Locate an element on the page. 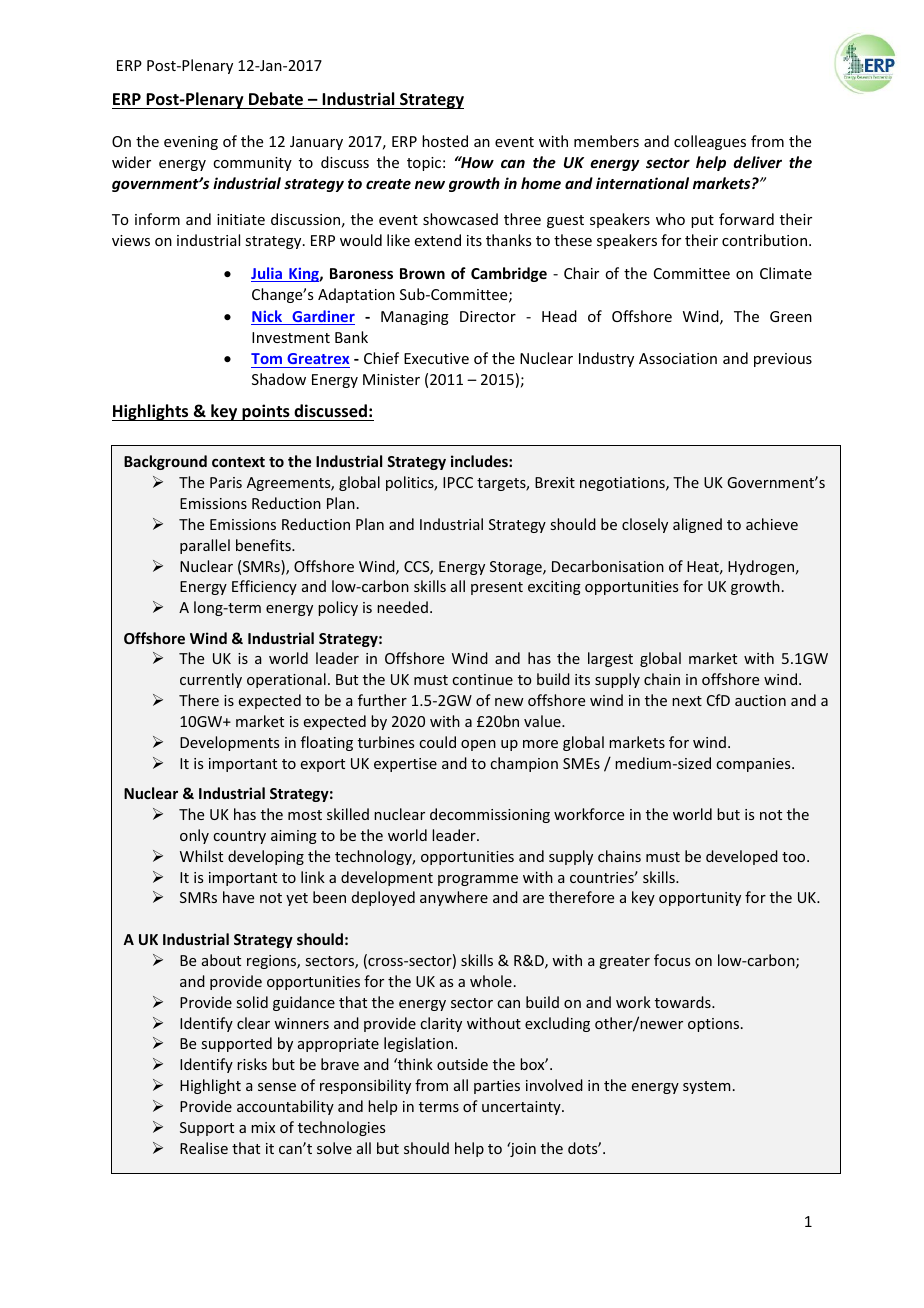  Efficiency is located at coordinates (264, 587).
